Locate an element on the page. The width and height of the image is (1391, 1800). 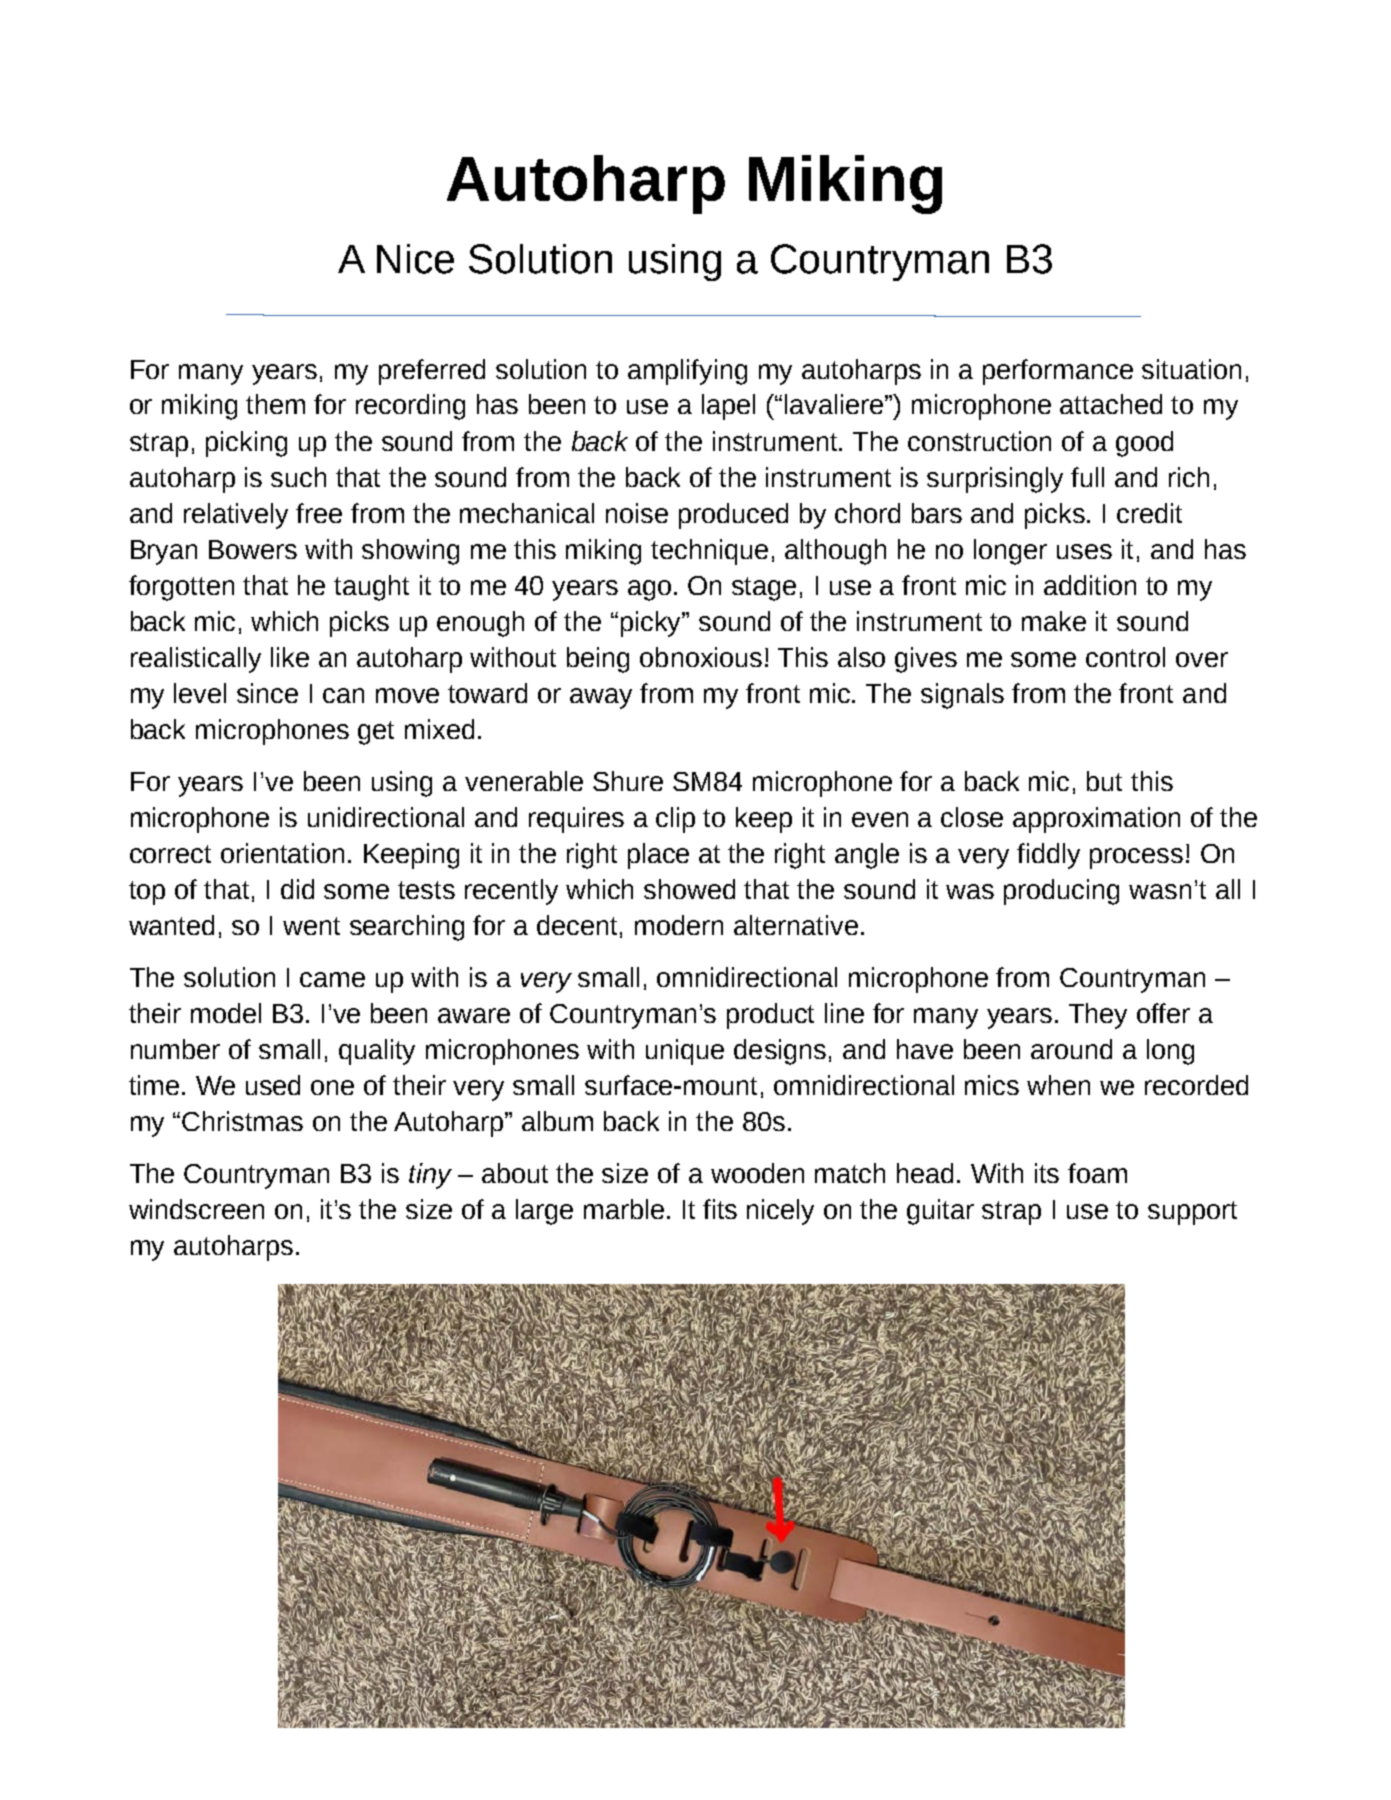
windscreen is located at coordinates (196, 1209).
